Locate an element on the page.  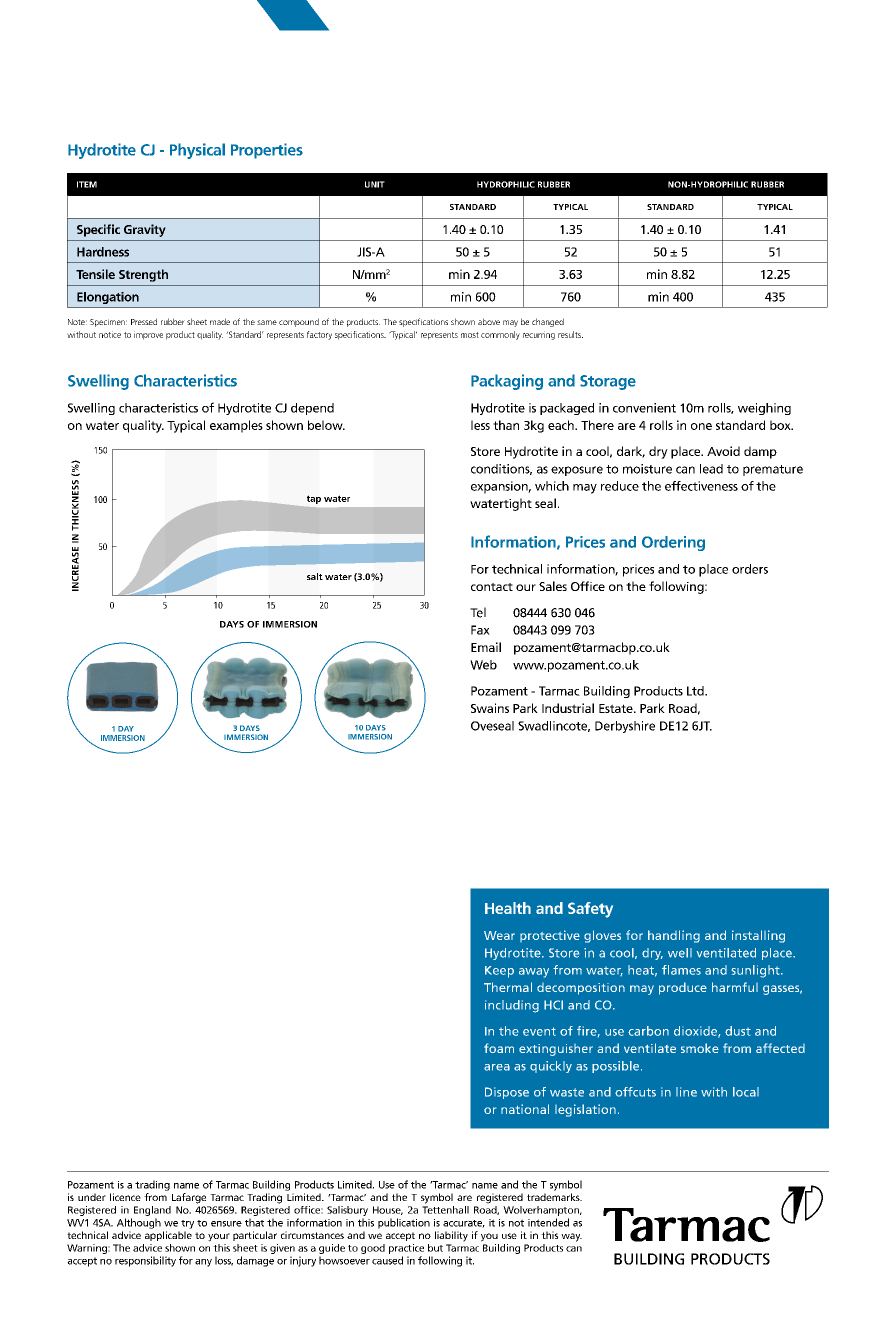
flames is located at coordinates (681, 970).
